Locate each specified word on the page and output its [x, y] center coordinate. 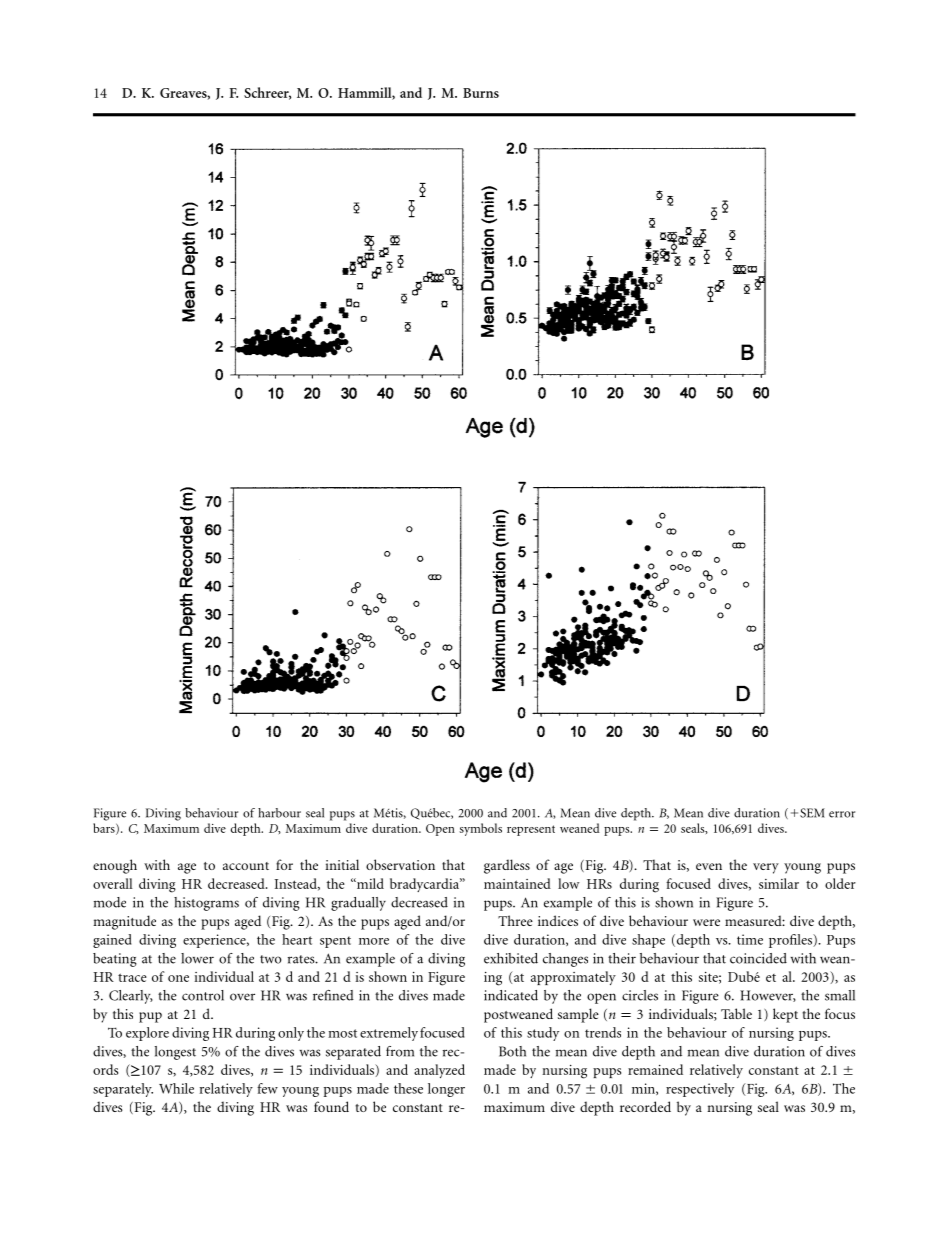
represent [531, 830]
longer [446, 1090]
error [842, 814]
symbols [480, 829]
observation [400, 864]
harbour [279, 813]
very [766, 868]
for [284, 864]
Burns [481, 93]
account [246, 866]
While [176, 1088]
